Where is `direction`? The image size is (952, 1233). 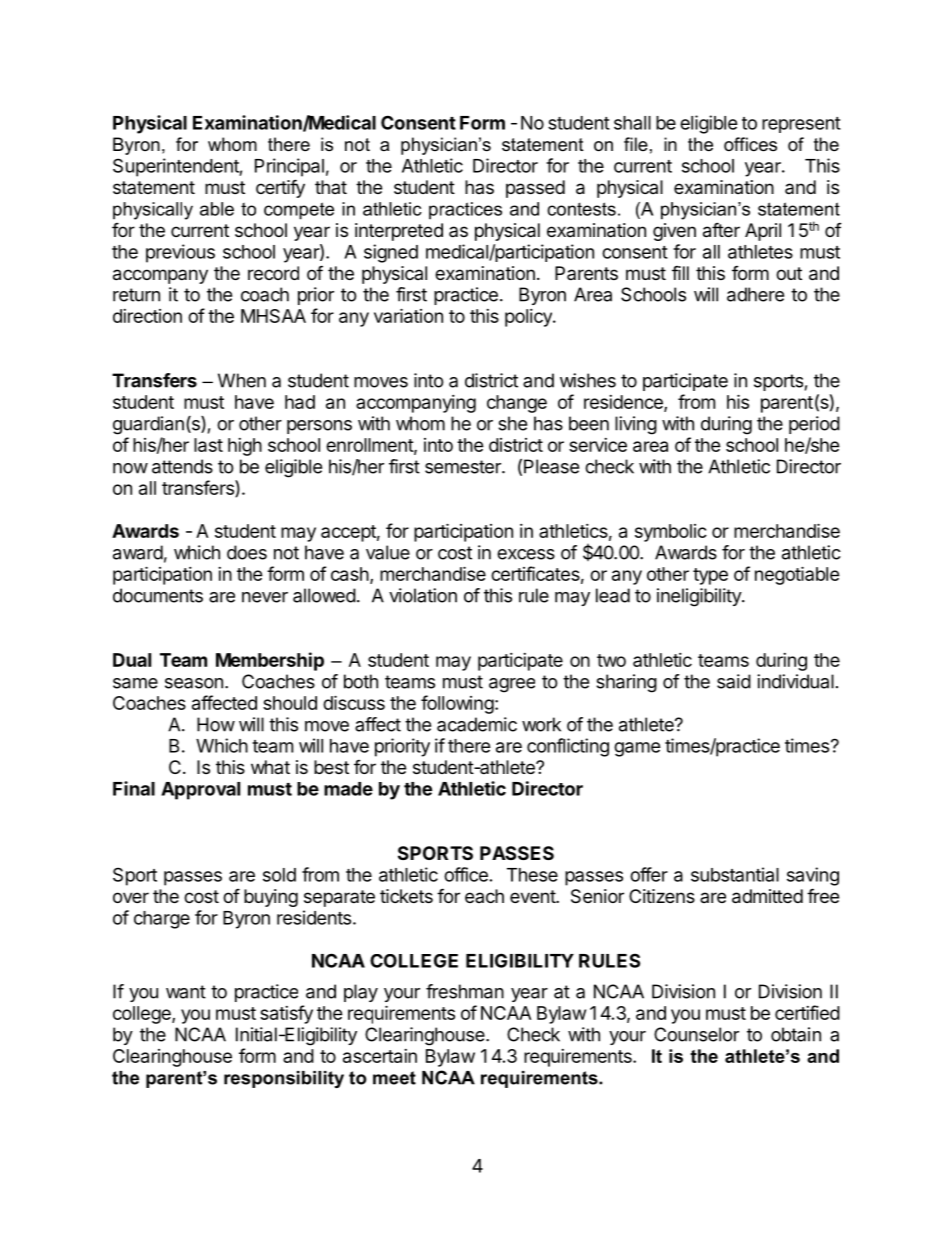
direction is located at coordinates (147, 316).
